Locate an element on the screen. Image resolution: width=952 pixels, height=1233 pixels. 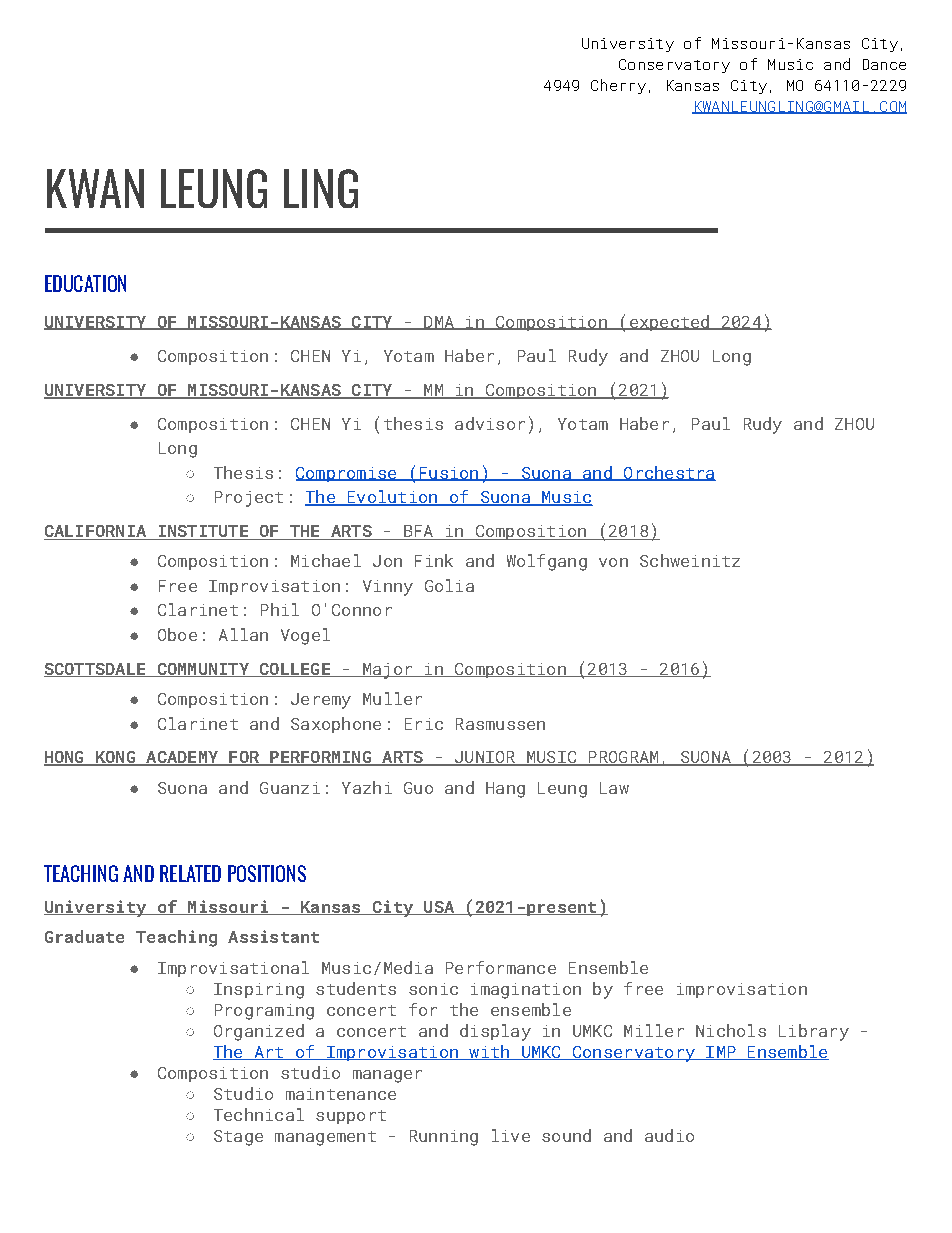
Dance is located at coordinates (884, 64).
